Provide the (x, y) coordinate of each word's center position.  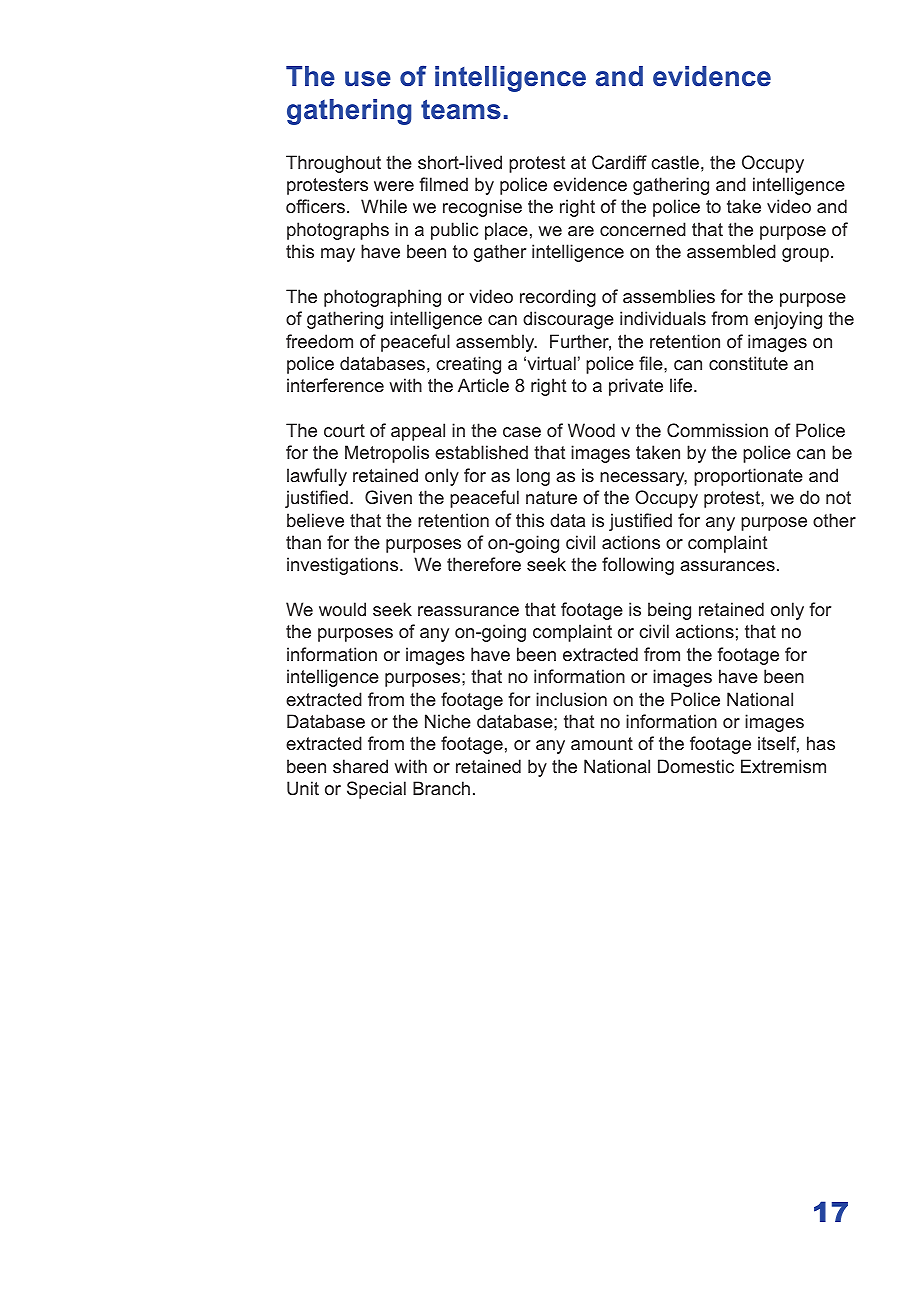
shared (360, 766)
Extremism (783, 766)
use (368, 79)
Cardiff (619, 162)
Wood (591, 430)
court (344, 430)
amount (602, 743)
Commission (717, 430)
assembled (731, 251)
